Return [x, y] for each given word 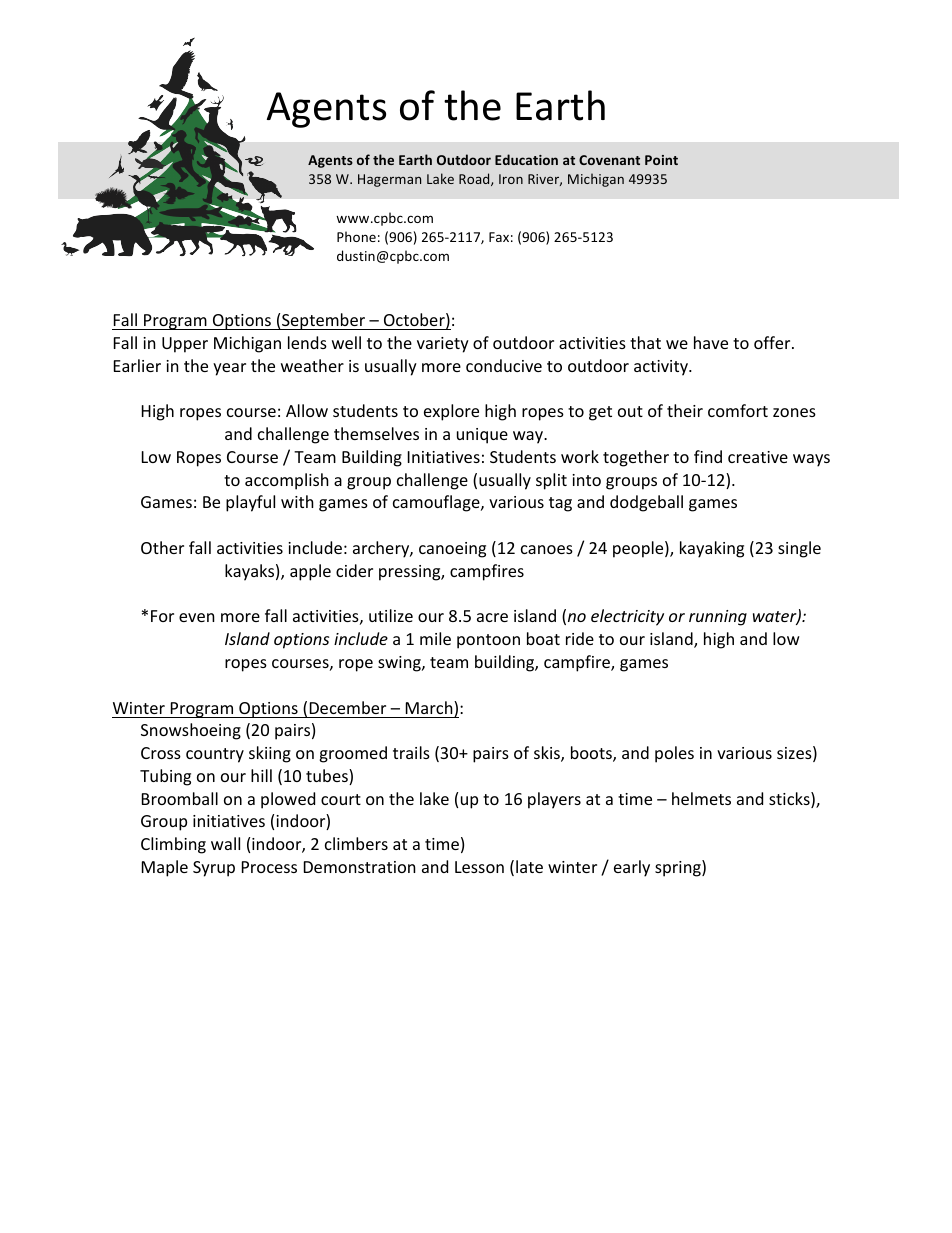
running [718, 618]
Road [475, 179]
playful [250, 503]
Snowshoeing [191, 731]
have [711, 342]
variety [443, 345]
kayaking [712, 549]
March [430, 709]
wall [225, 843]
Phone [356, 236]
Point [661, 160]
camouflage [437, 503]
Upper [185, 345]
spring [679, 868]
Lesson [479, 867]
